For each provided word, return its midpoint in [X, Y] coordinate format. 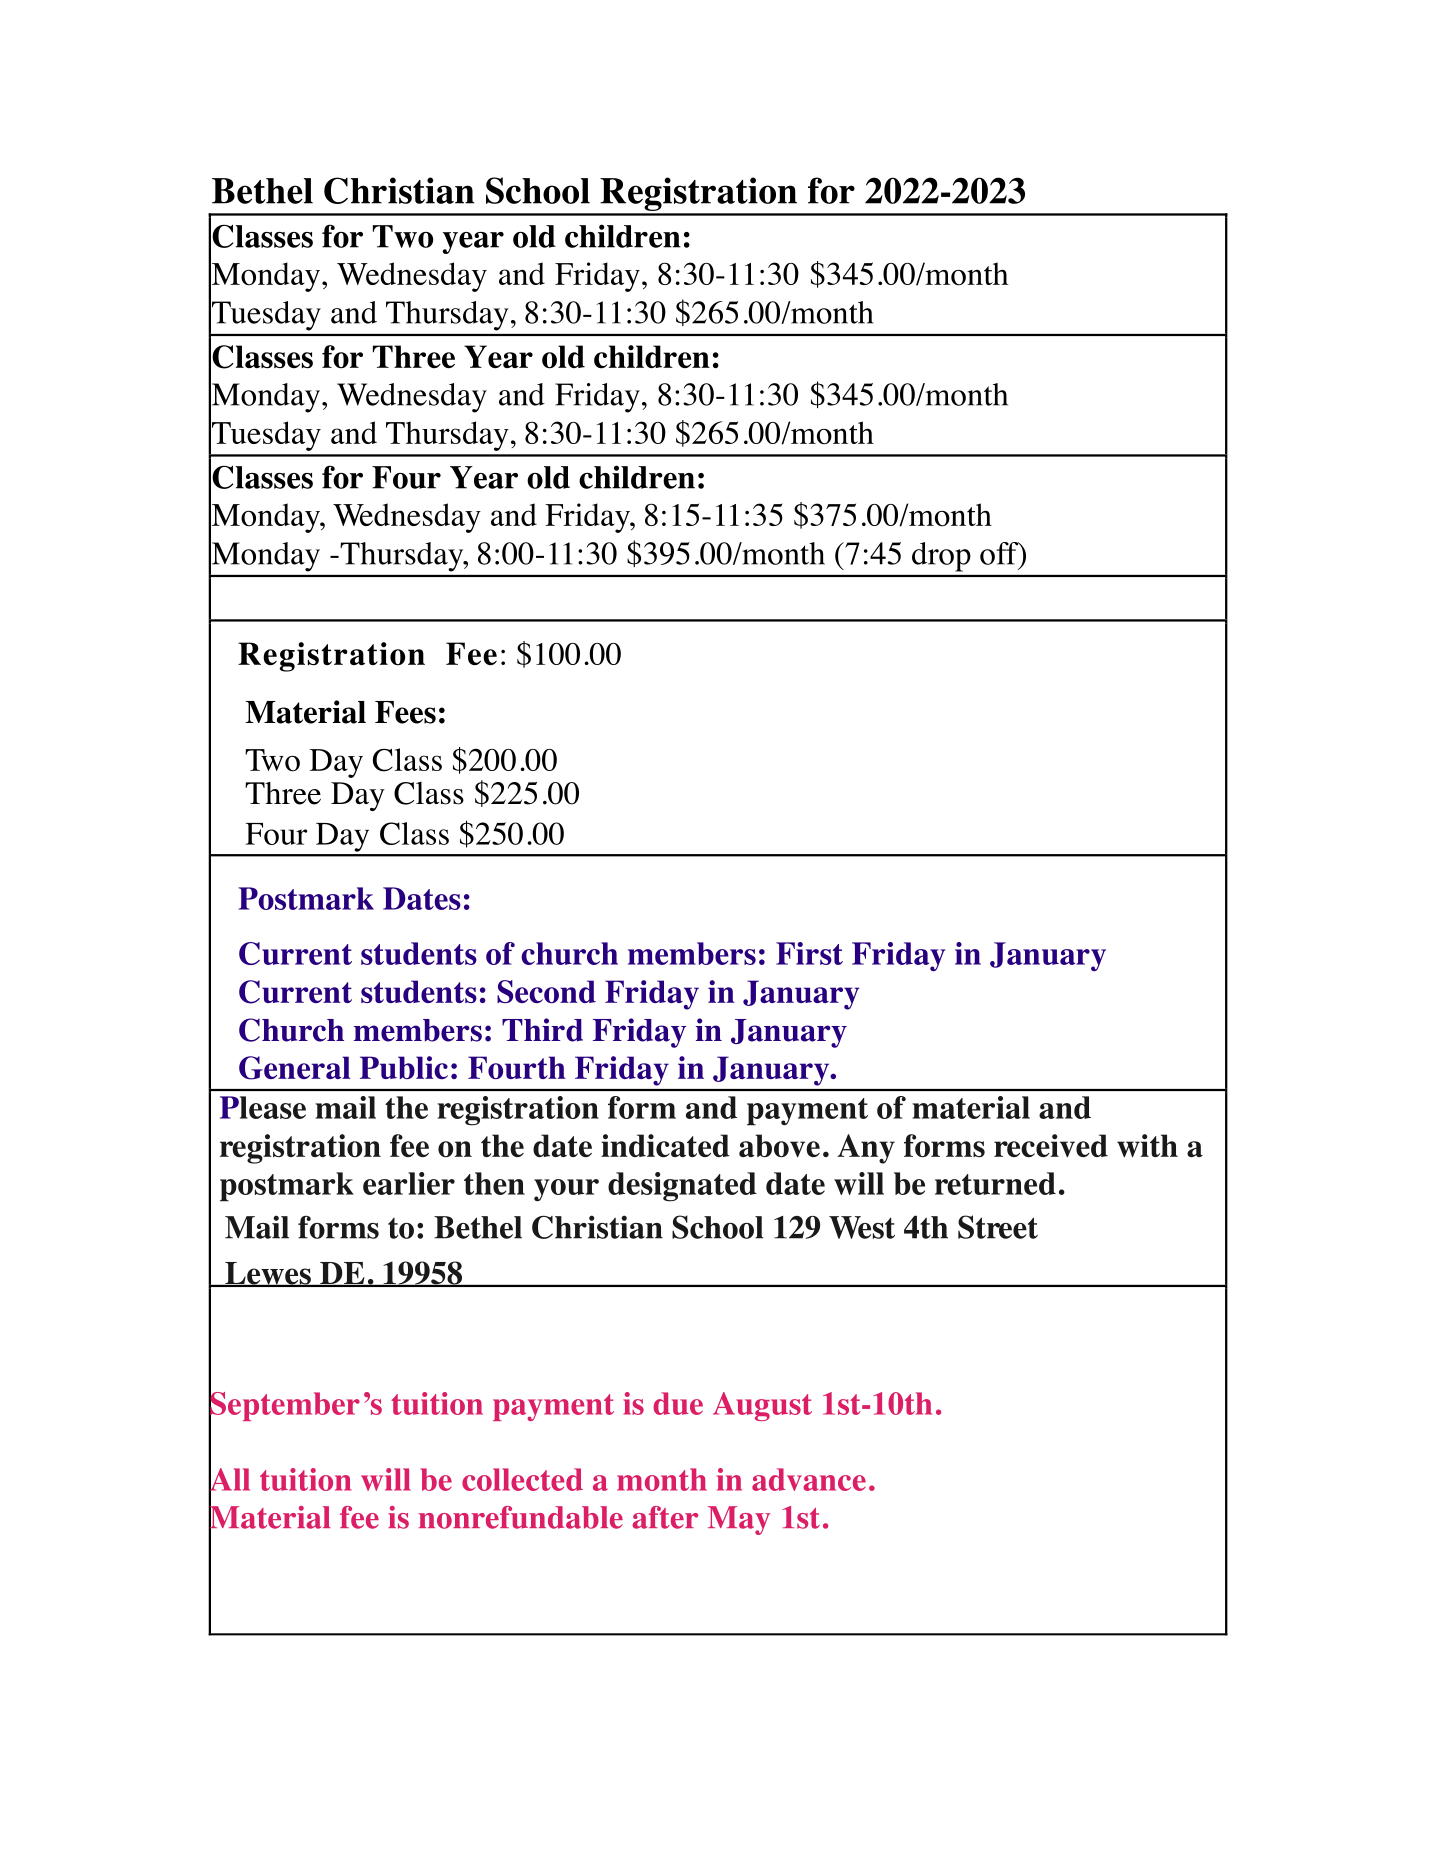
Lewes [268, 1274]
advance [809, 1479]
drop [941, 557]
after [665, 1517]
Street [998, 1227]
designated [682, 1187]
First [809, 953]
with [1147, 1145]
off [1000, 554]
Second [546, 991]
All [229, 1479]
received [1051, 1146]
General [294, 1068]
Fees [405, 712]
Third [542, 1030]
